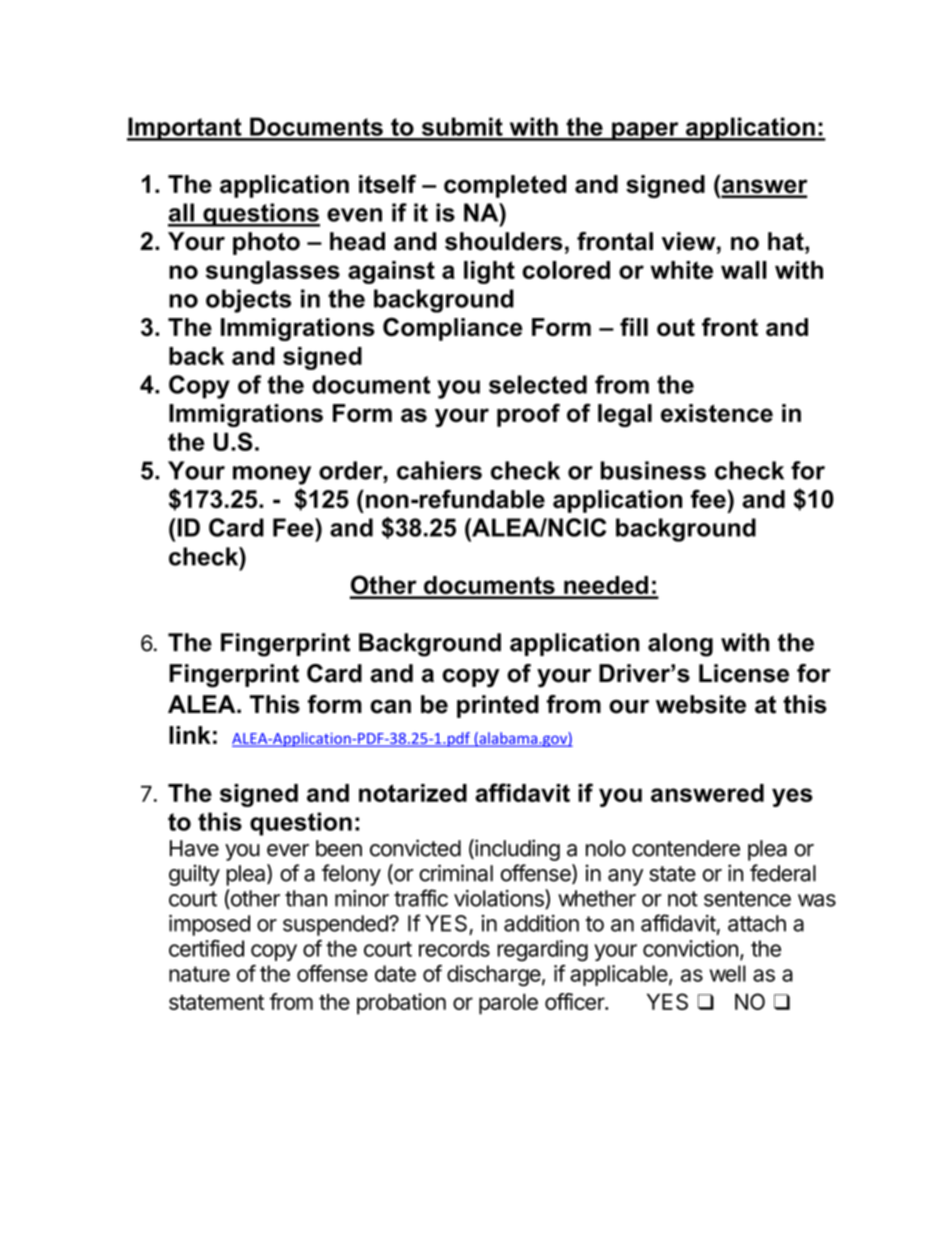 The width and height of the screenshot is (952, 1233). I want to click on paper, so click(645, 131).
